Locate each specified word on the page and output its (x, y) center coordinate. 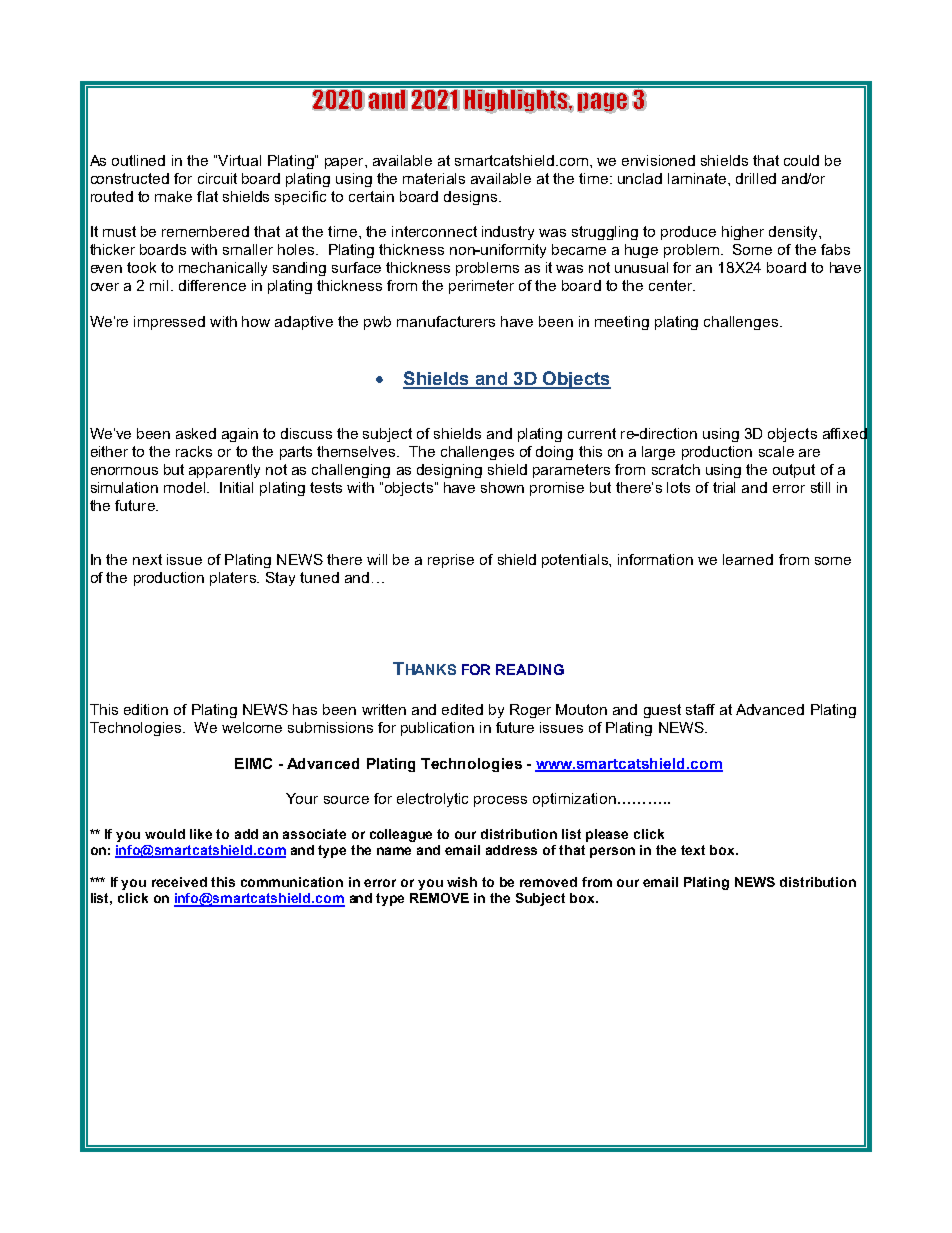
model (184, 487)
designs (470, 198)
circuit (217, 178)
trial (724, 487)
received (179, 882)
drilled (756, 178)
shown (502, 487)
